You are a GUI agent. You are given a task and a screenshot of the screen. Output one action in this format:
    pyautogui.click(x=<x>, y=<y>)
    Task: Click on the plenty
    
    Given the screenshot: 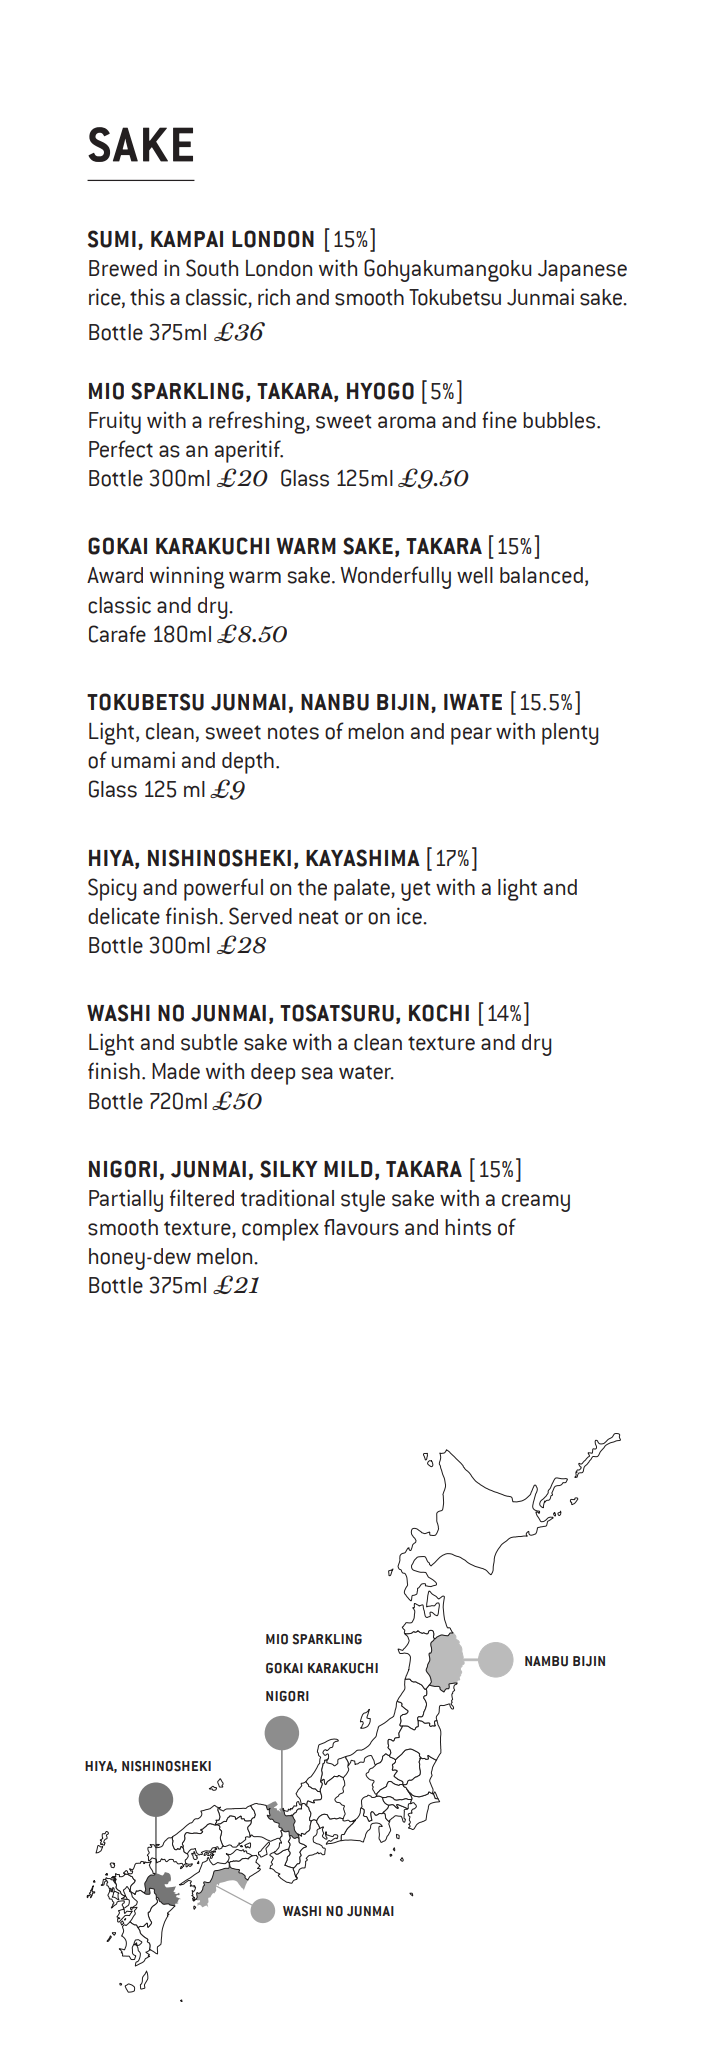 What is the action you would take?
    pyautogui.click(x=570, y=734)
